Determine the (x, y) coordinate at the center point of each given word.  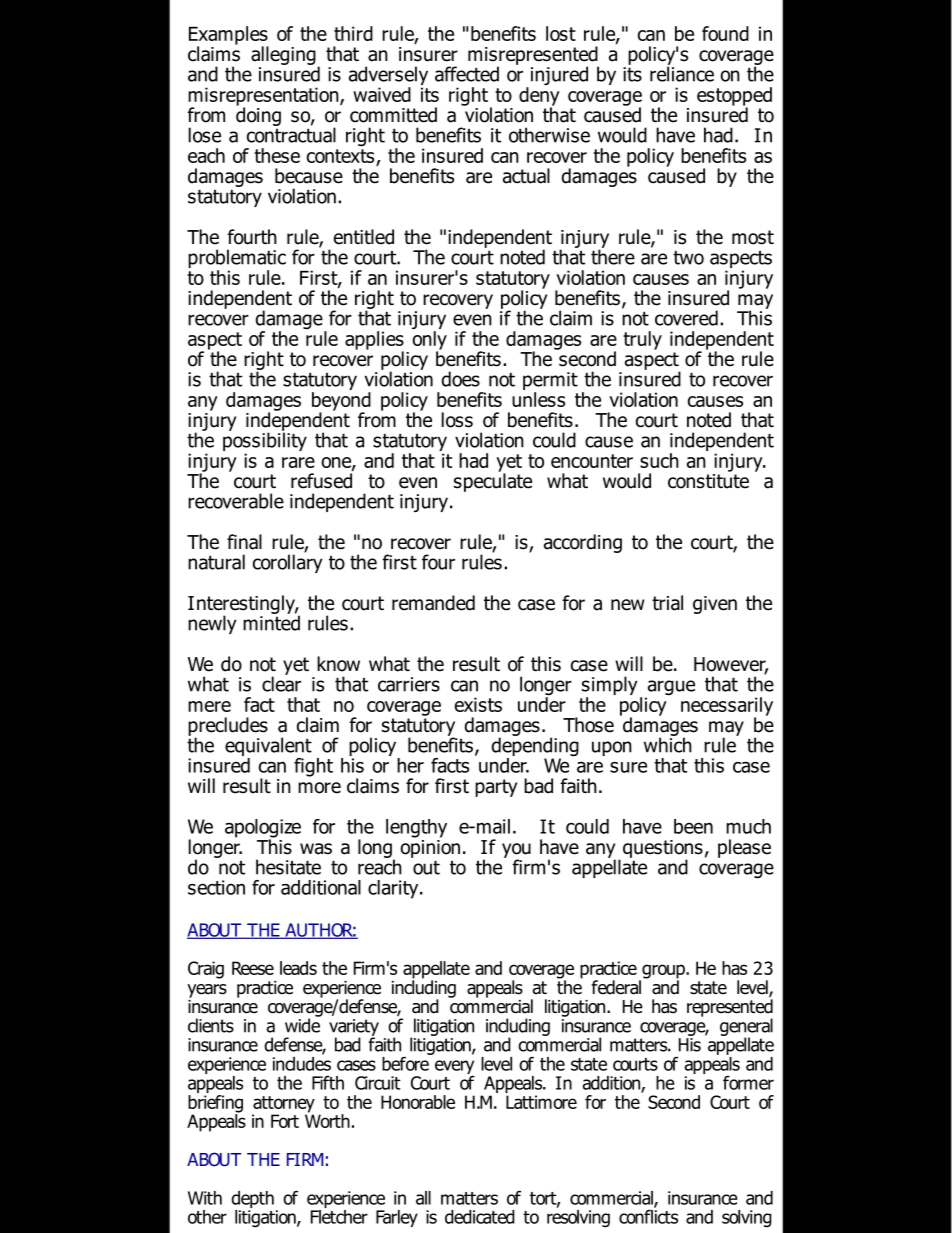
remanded (433, 603)
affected (467, 74)
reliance (682, 73)
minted (271, 622)
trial (667, 603)
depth (252, 1199)
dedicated (480, 1217)
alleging (283, 55)
